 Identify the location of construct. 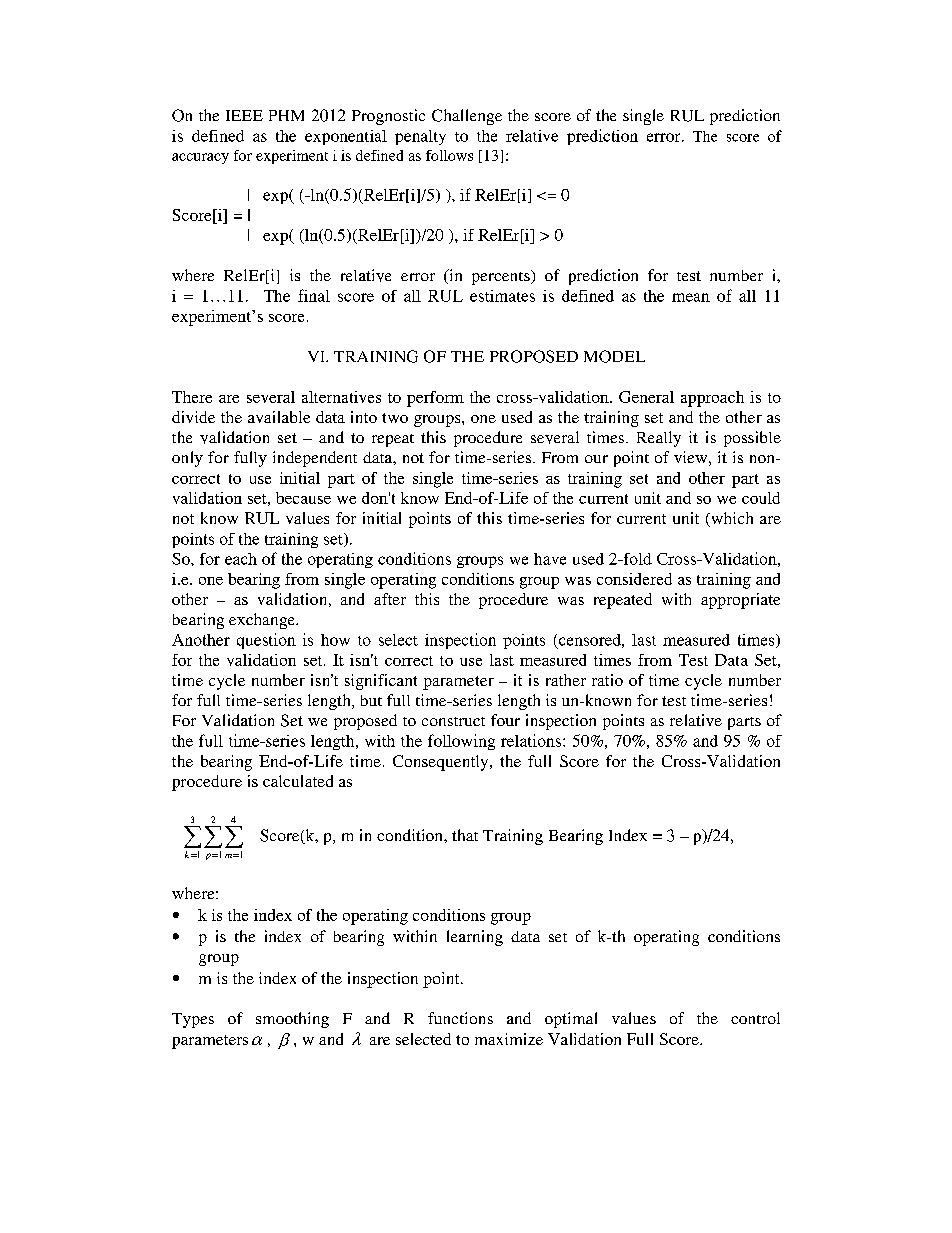
(453, 721).
